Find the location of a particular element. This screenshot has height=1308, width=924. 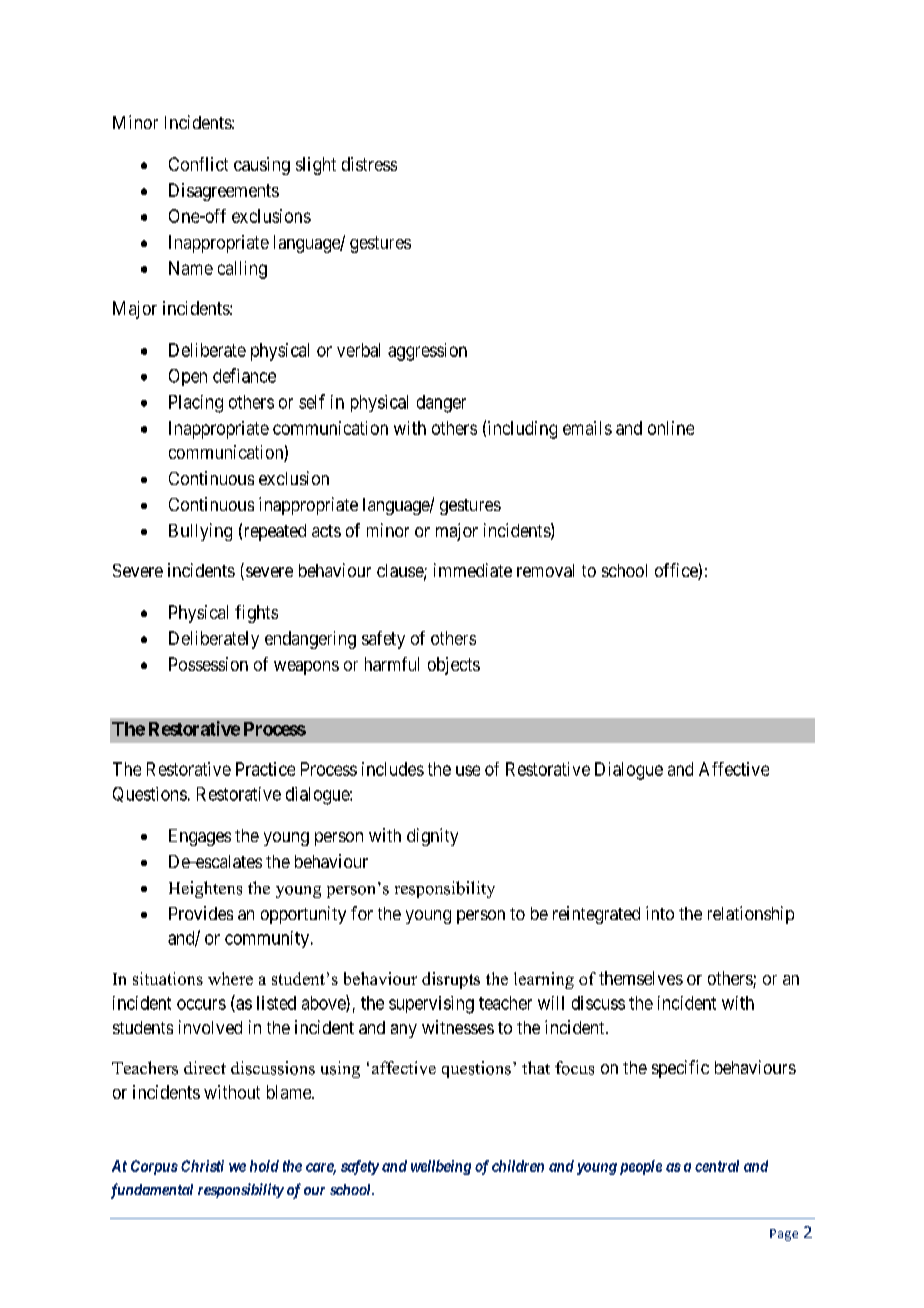

Possession is located at coordinates (208, 664).
